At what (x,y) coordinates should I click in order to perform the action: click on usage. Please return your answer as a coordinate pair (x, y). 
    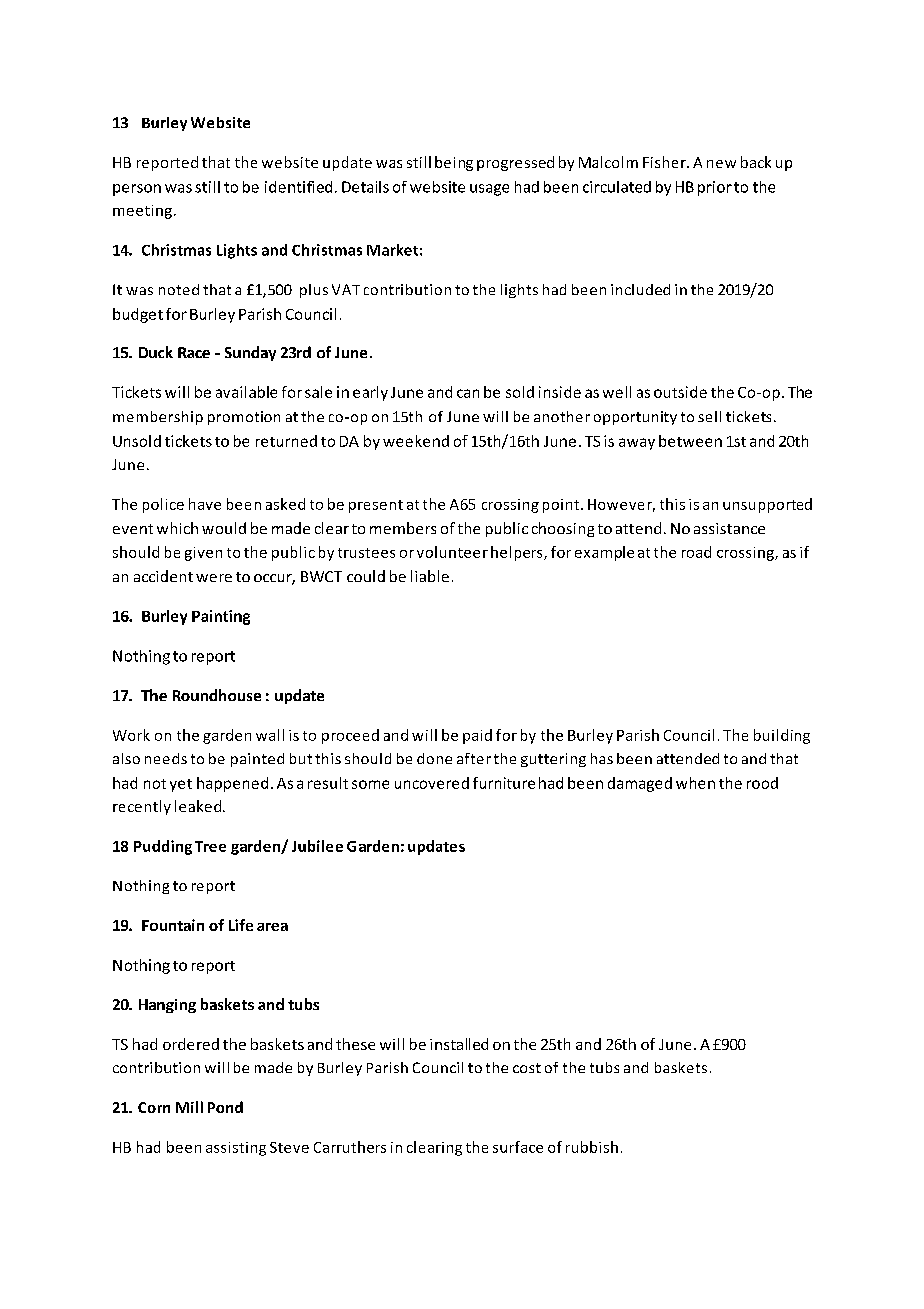
    Looking at the image, I should click on (489, 190).
